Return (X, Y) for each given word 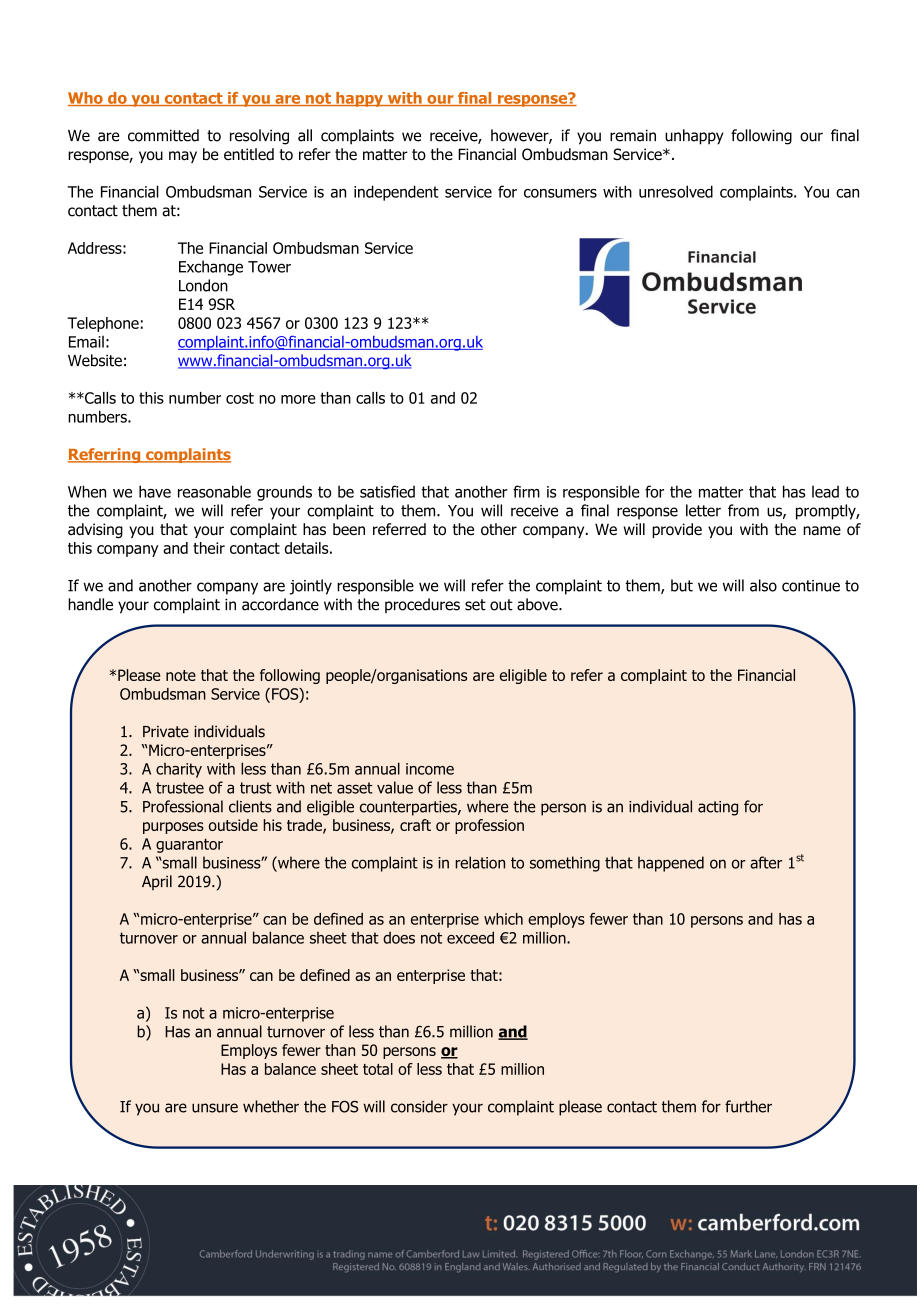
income (430, 769)
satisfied (387, 491)
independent (396, 193)
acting (718, 808)
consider (419, 1106)
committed (163, 135)
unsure (215, 1108)
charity (179, 770)
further (748, 1106)
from (743, 510)
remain (633, 135)
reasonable (214, 491)
